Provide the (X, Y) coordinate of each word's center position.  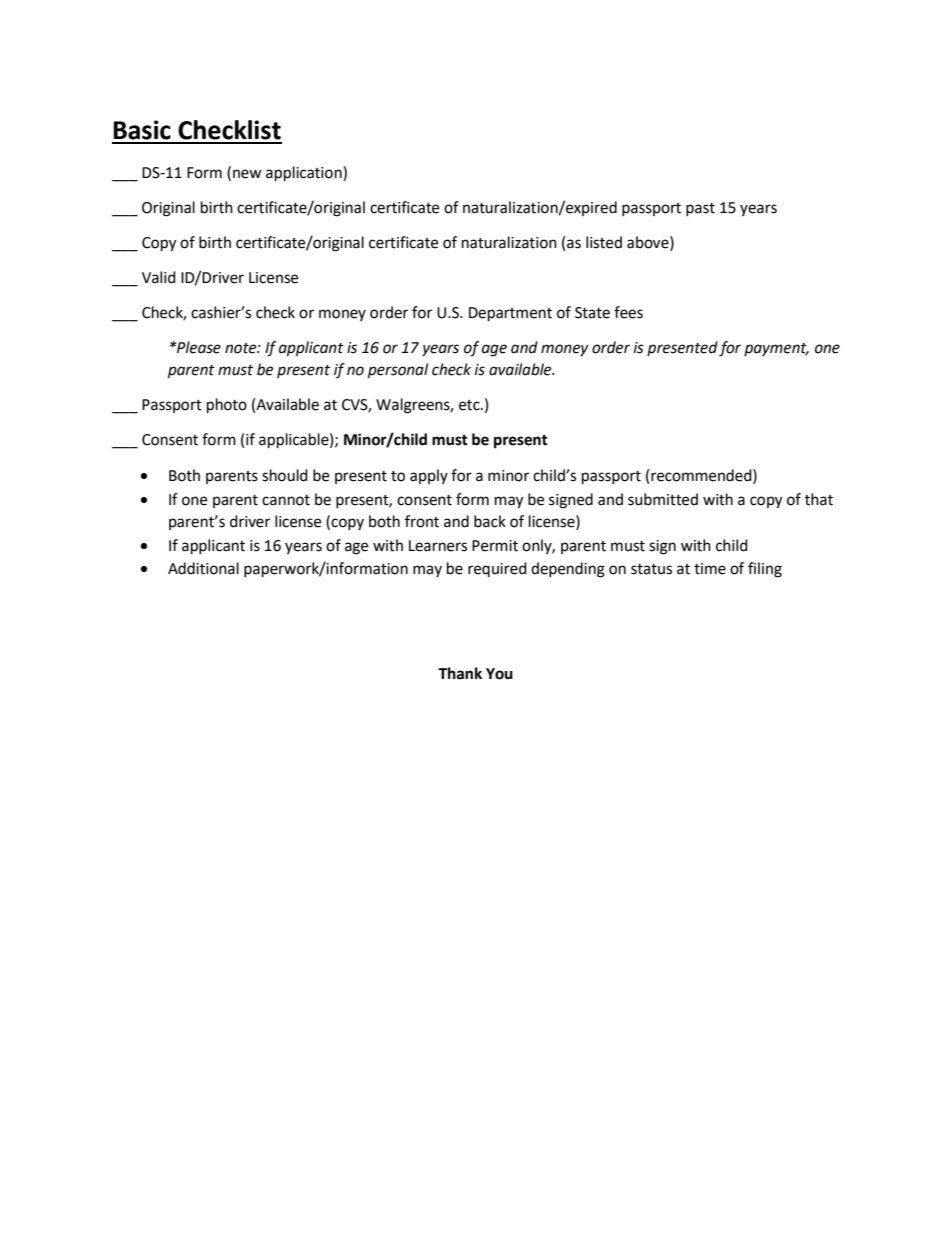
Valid (159, 277)
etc (470, 405)
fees (628, 312)
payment (776, 349)
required (497, 569)
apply (429, 476)
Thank (460, 673)
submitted (663, 499)
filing (765, 570)
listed (604, 242)
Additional (203, 568)
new (247, 174)
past (700, 209)
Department (510, 314)
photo (227, 406)
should (285, 475)
